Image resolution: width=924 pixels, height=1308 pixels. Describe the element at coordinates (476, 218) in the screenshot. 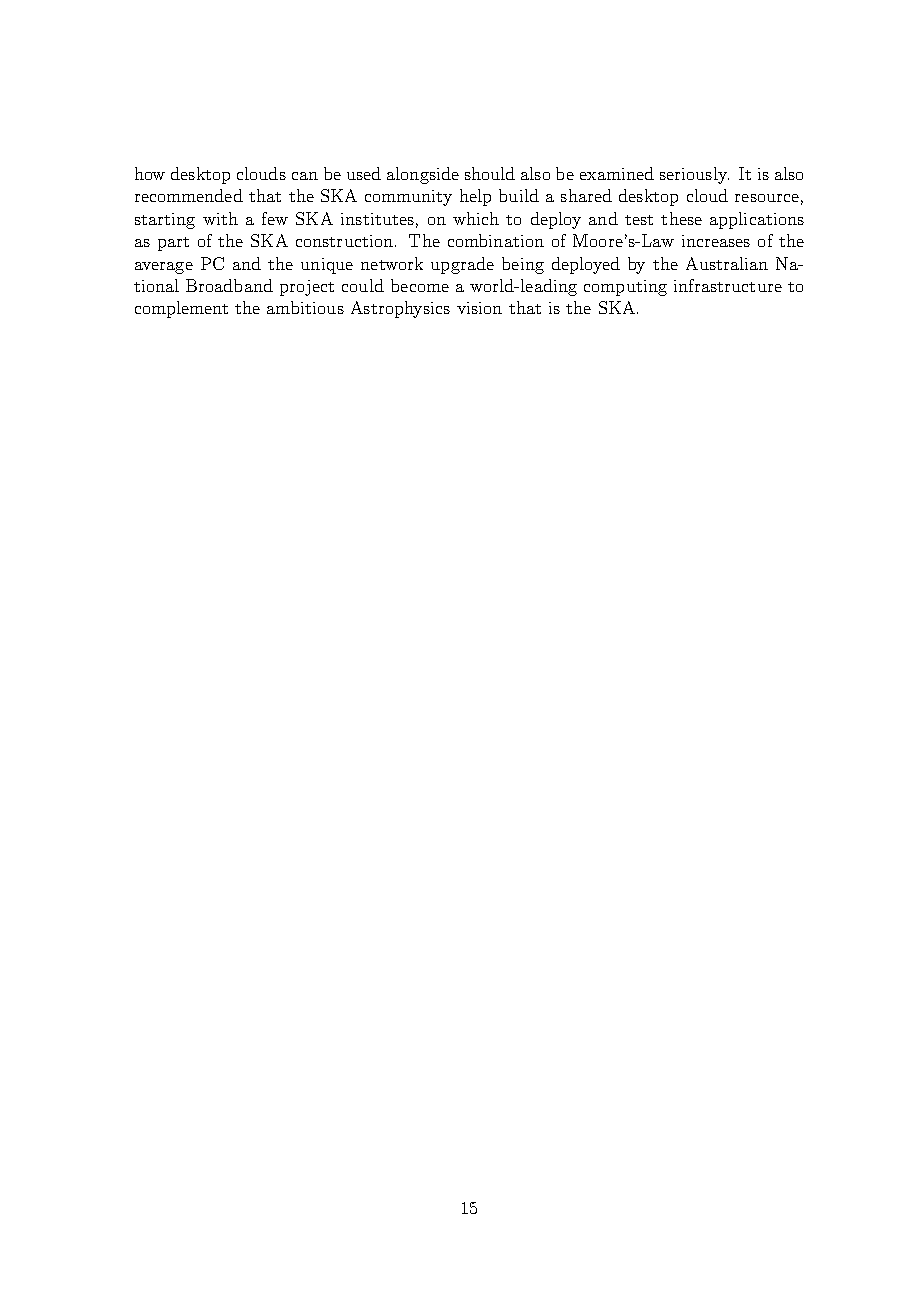

I see `which` at that location.
